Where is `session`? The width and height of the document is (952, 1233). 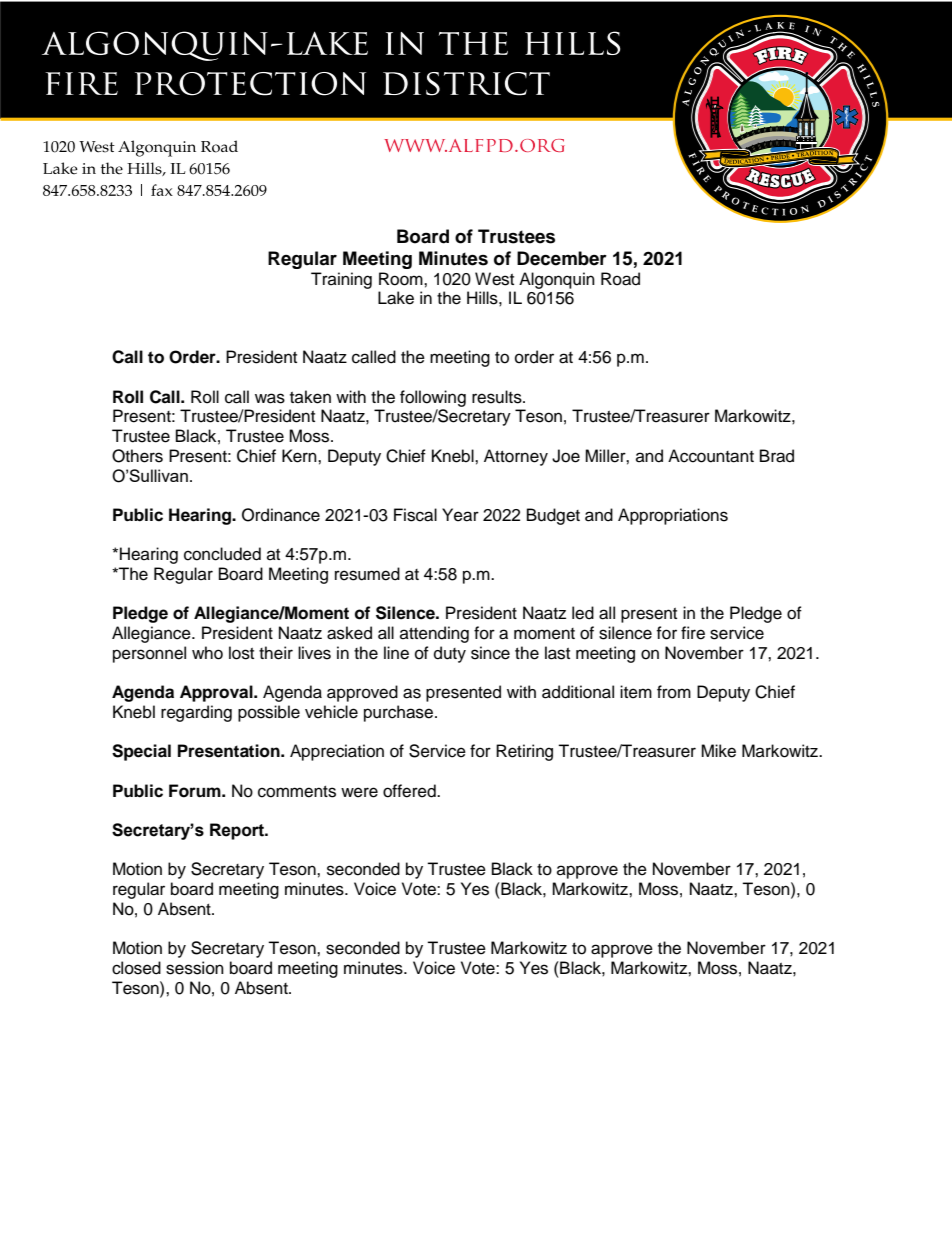
session is located at coordinates (195, 968).
